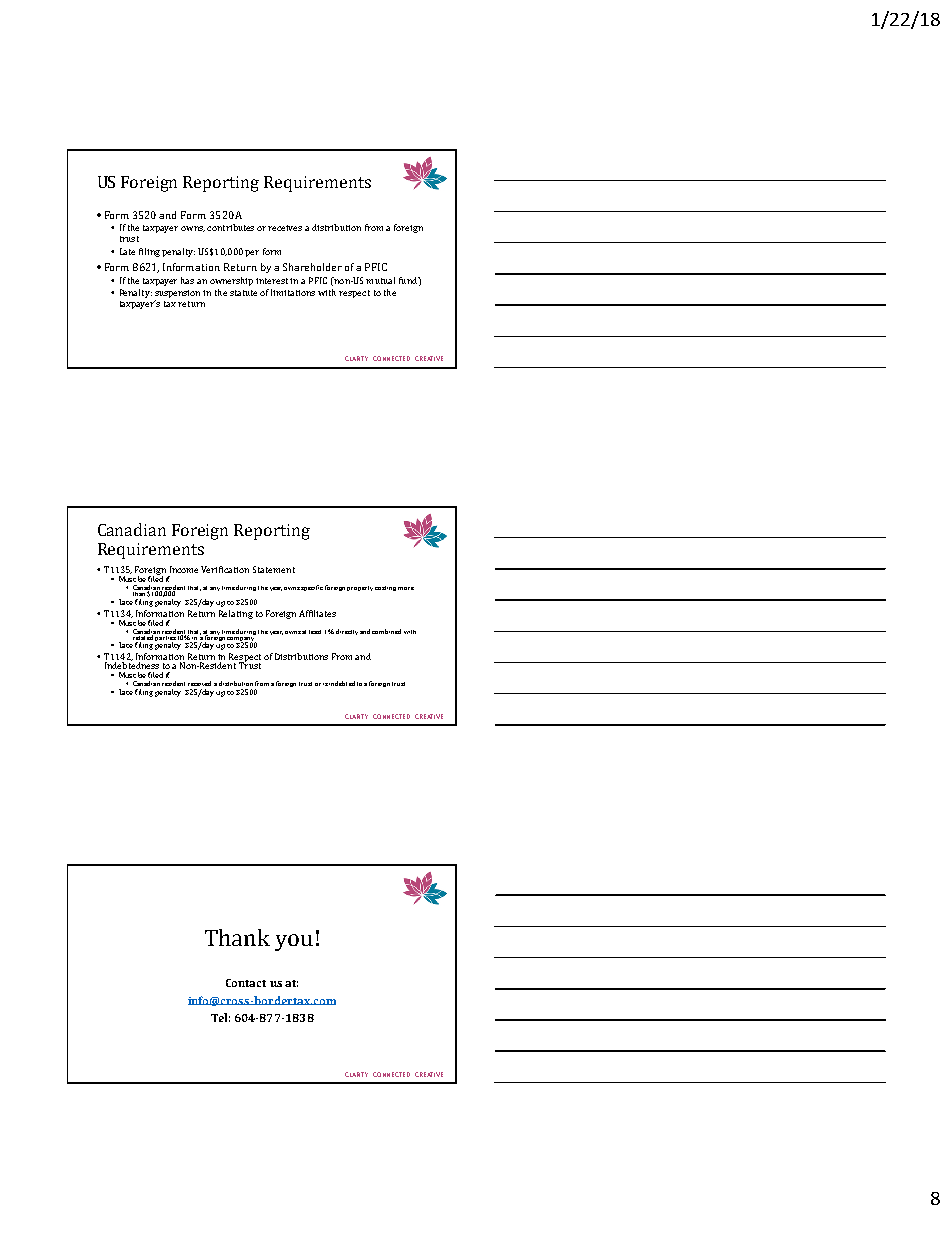  I want to click on Affiliates, so click(317, 613).
